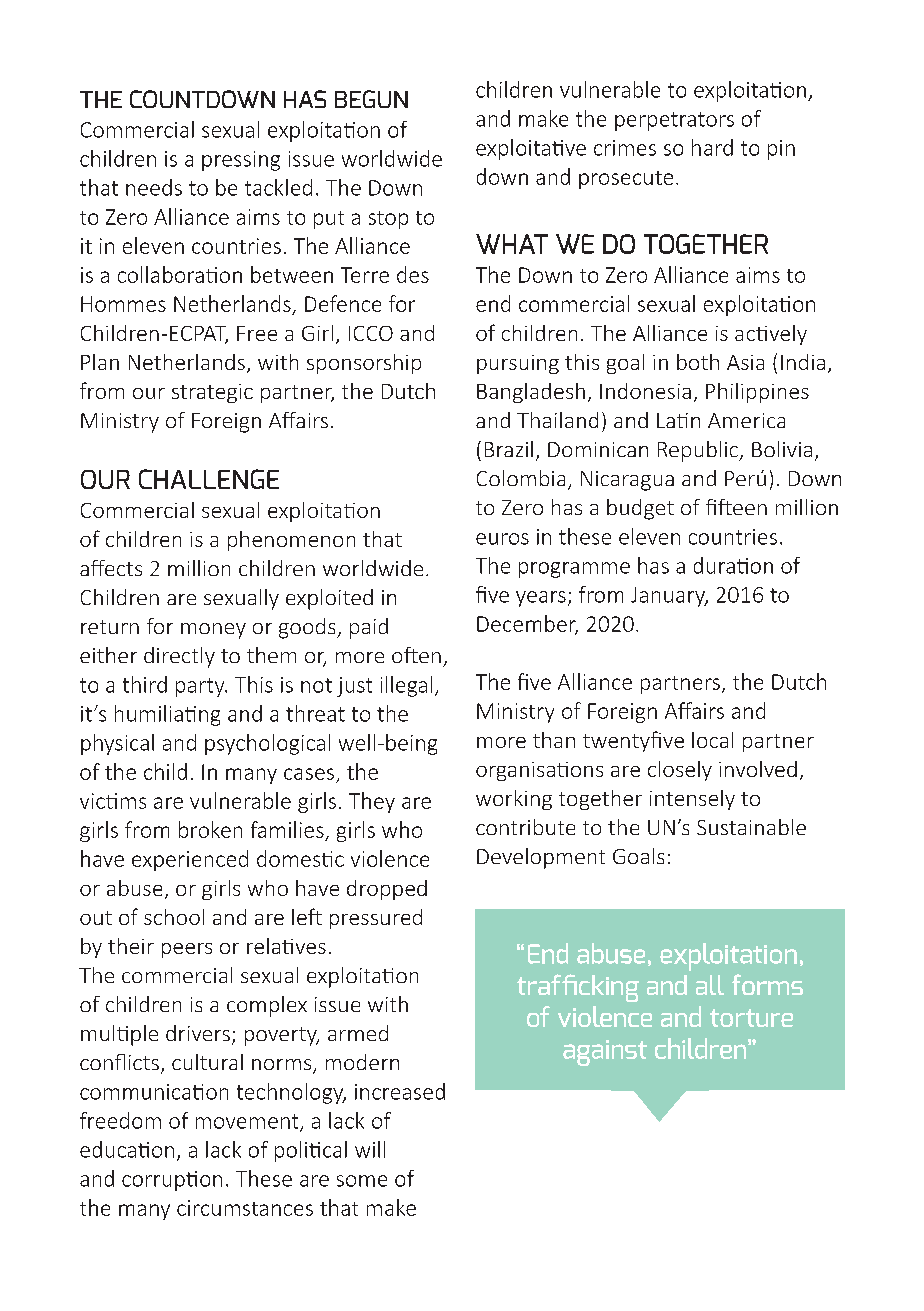 This image has width=924, height=1311. What do you see at coordinates (531, 149) in the image?
I see `exploitative` at bounding box center [531, 149].
